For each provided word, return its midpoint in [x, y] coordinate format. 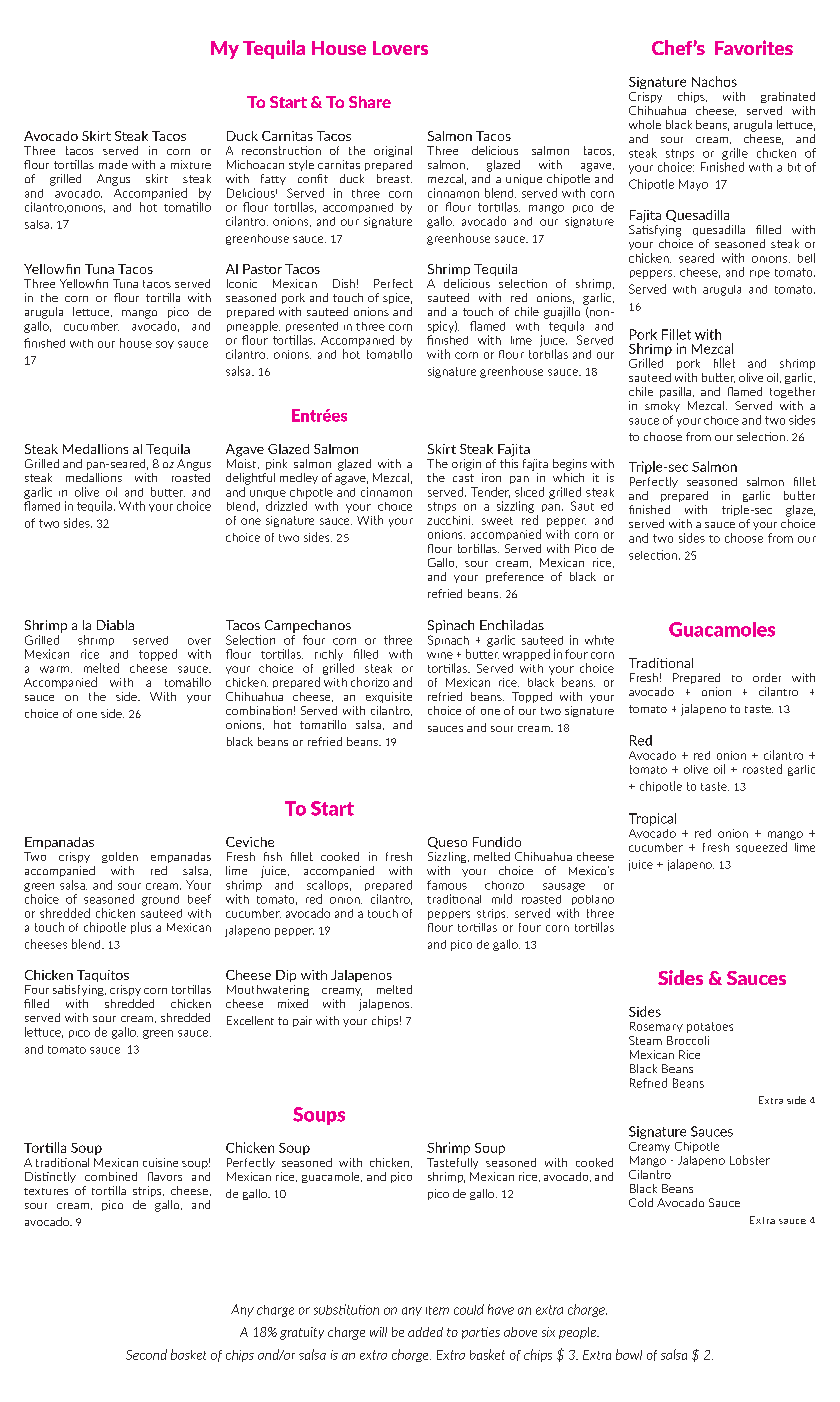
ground [160, 900]
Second [146, 1354]
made [113, 164]
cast [463, 478]
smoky [662, 406]
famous [447, 885]
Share [370, 102]
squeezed [761, 847]
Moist [243, 464]
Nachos [714, 81]
